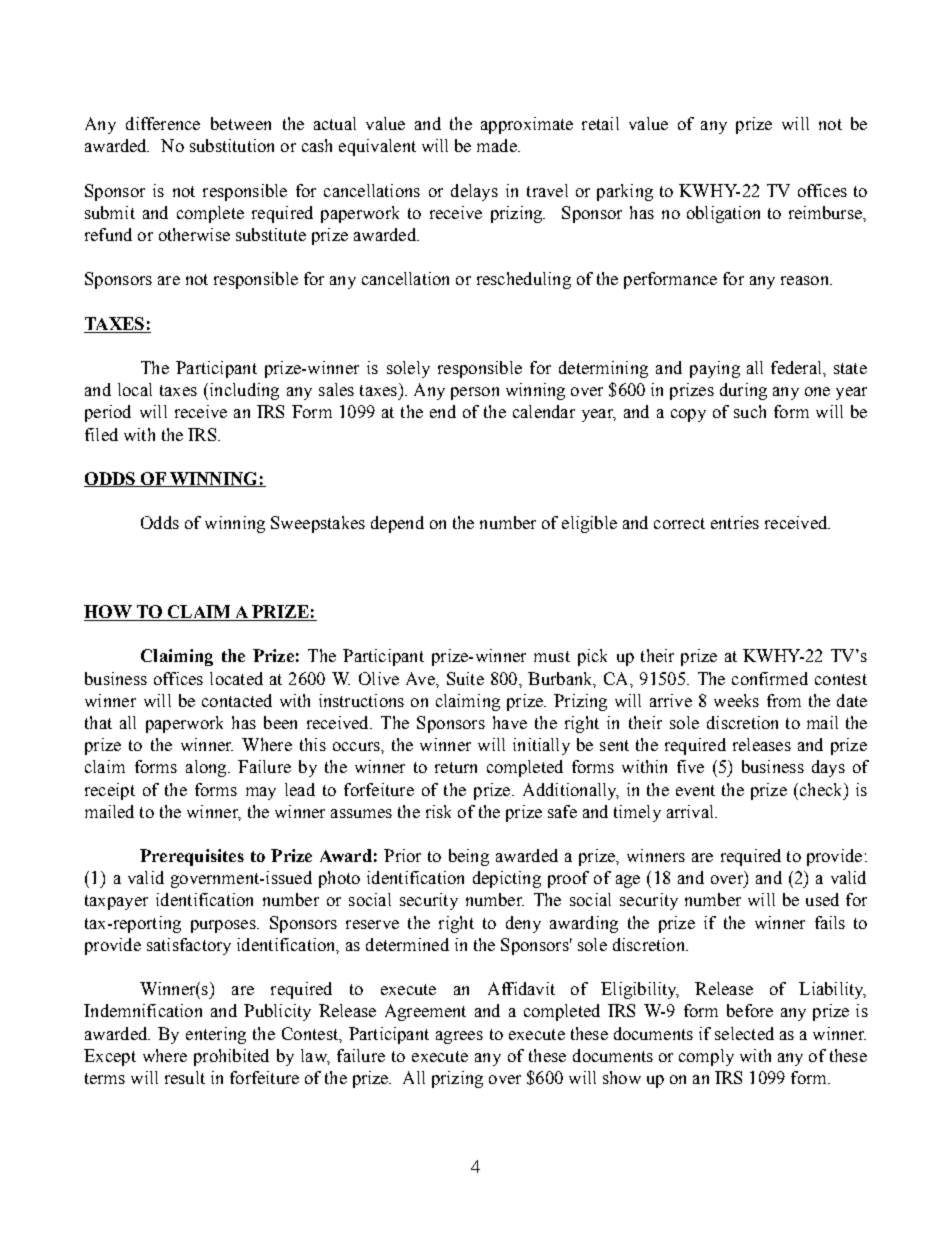 The height and width of the screenshot is (1233, 952). Describe the element at coordinates (822, 899) in the screenshot. I see `used` at that location.
